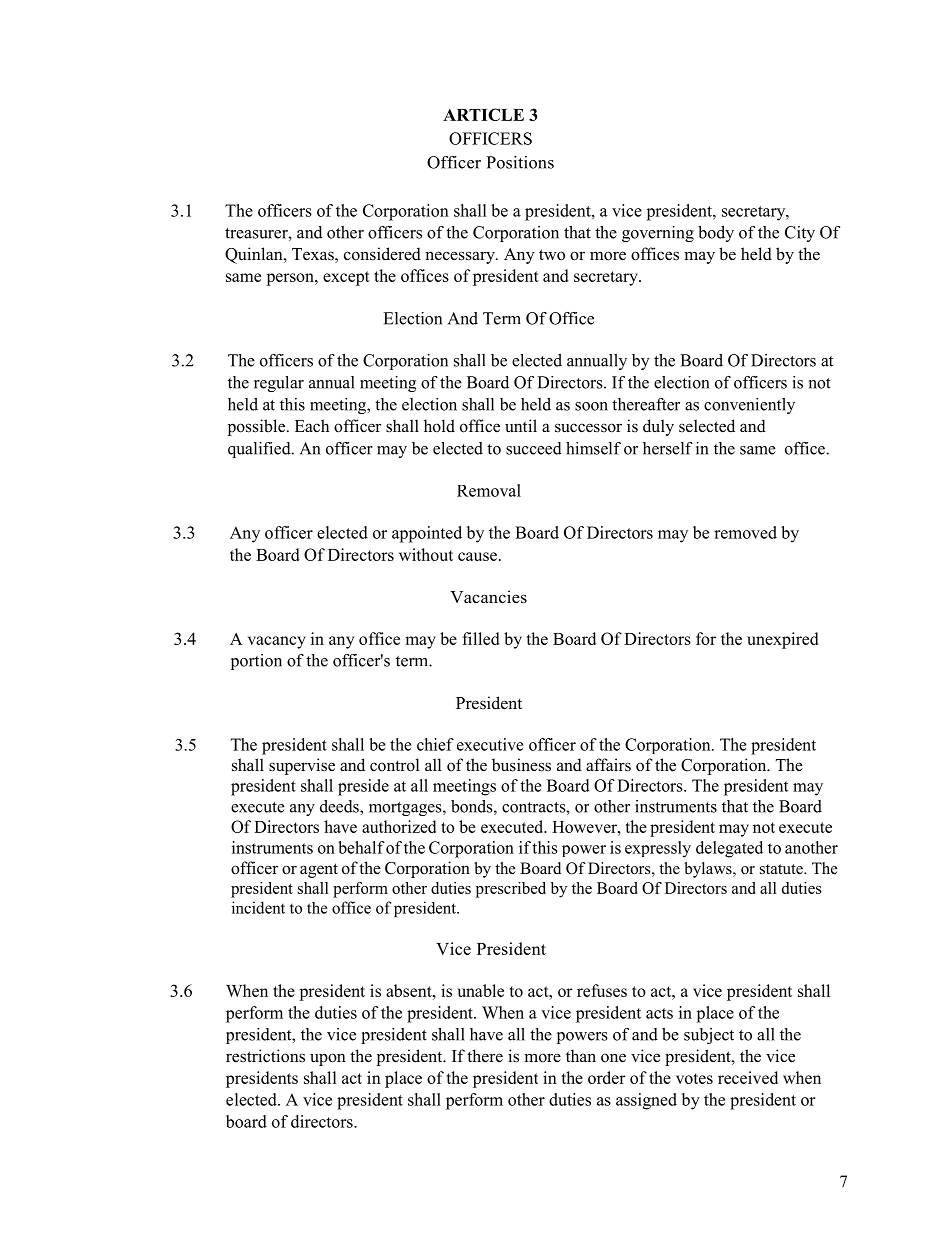 Image resolution: width=952 pixels, height=1233 pixels. Describe the element at coordinates (328, 1059) in the screenshot. I see `upon` at that location.
